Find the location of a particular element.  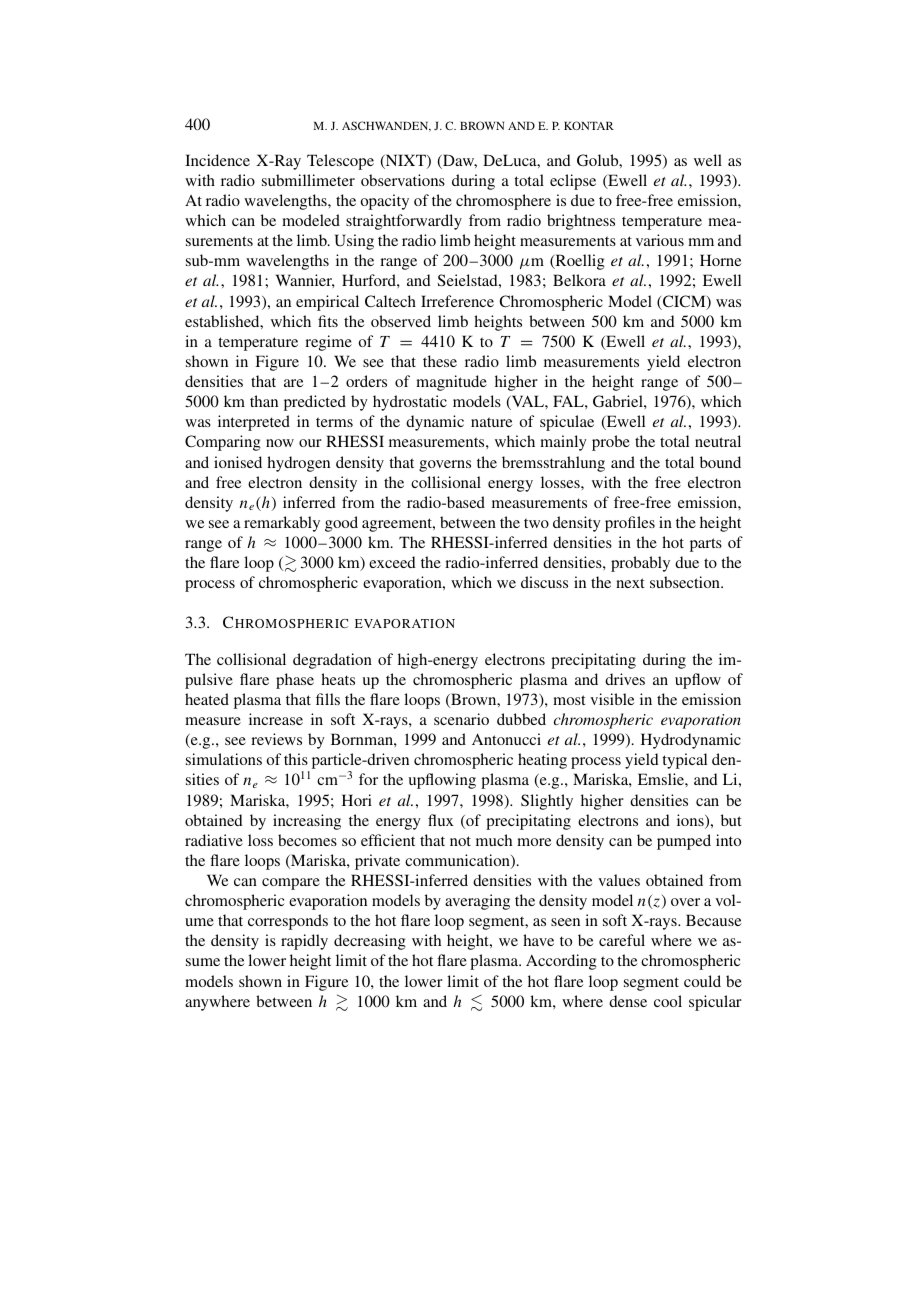

remarkably is located at coordinates (282, 524).
